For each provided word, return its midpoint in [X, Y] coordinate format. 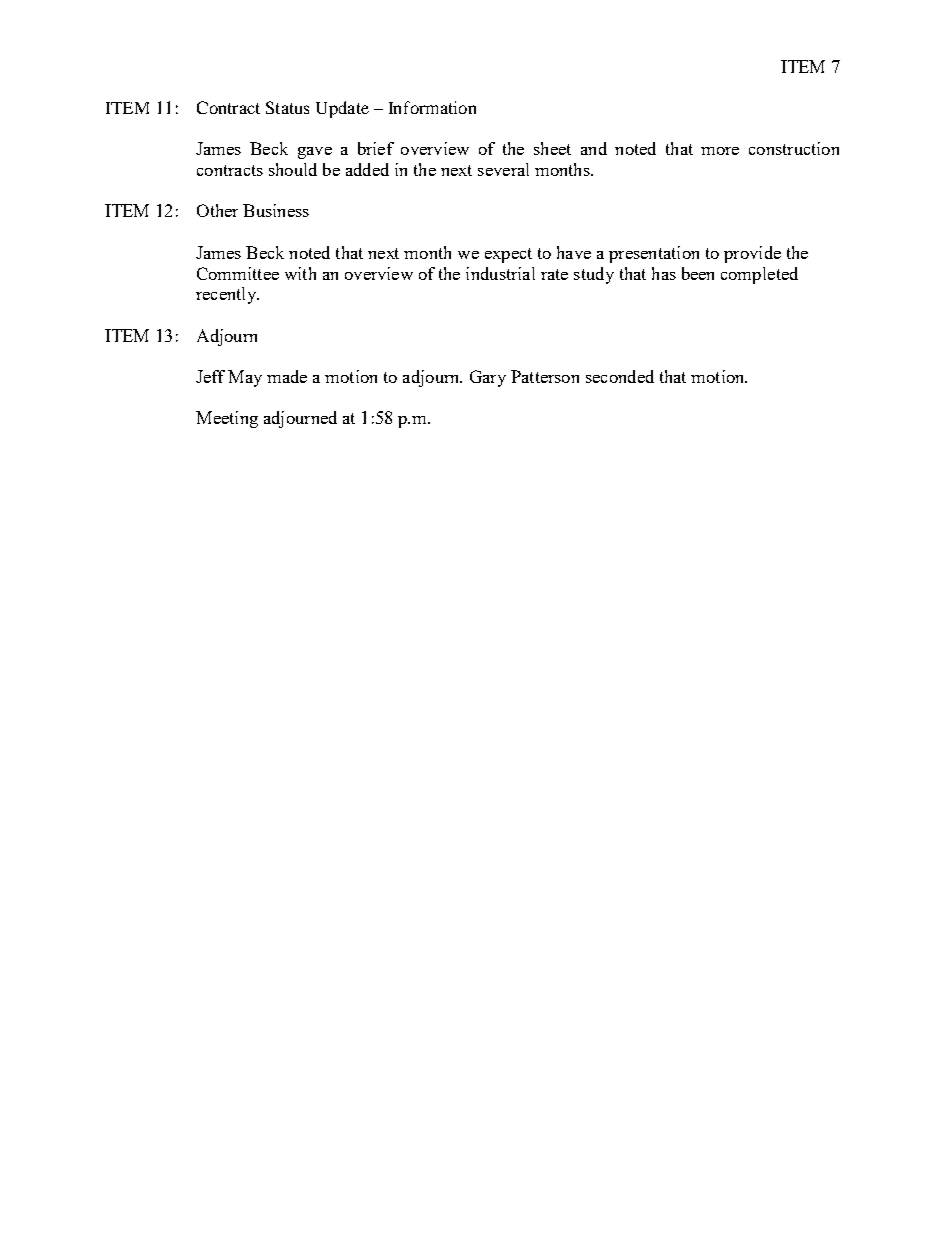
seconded [620, 376]
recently [227, 295]
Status [287, 107]
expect [508, 255]
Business [276, 210]
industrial [500, 273]
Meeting [227, 419]
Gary [488, 378]
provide [752, 254]
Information [432, 107]
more [720, 151]
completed [759, 275]
